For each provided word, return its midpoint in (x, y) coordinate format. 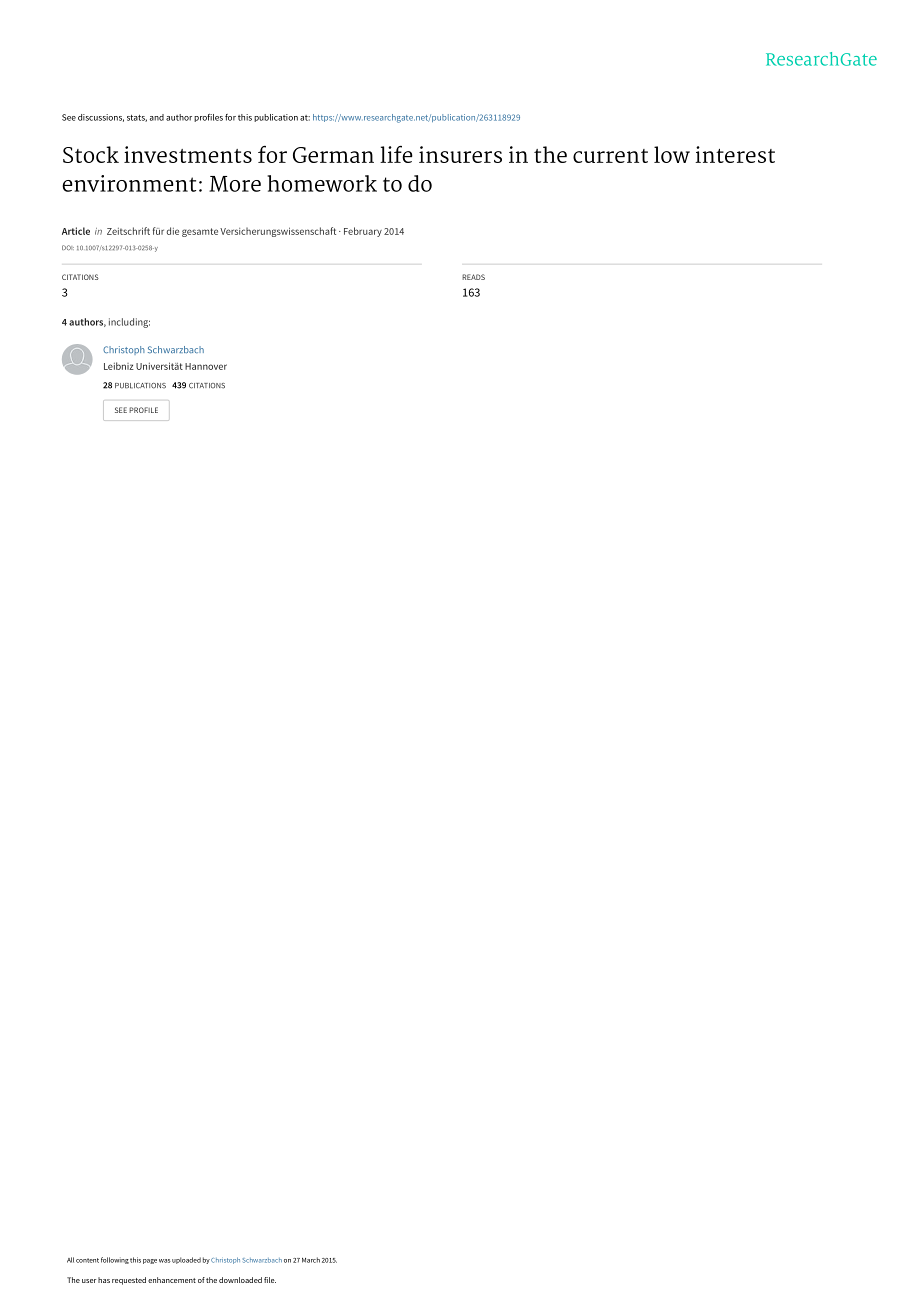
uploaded (186, 1260)
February (363, 232)
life (396, 154)
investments (188, 154)
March (311, 1260)
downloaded (240, 1280)
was (165, 1261)
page (150, 1261)
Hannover (206, 366)
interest (735, 154)
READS (473, 277)
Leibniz (119, 366)
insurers (460, 154)
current (610, 156)
